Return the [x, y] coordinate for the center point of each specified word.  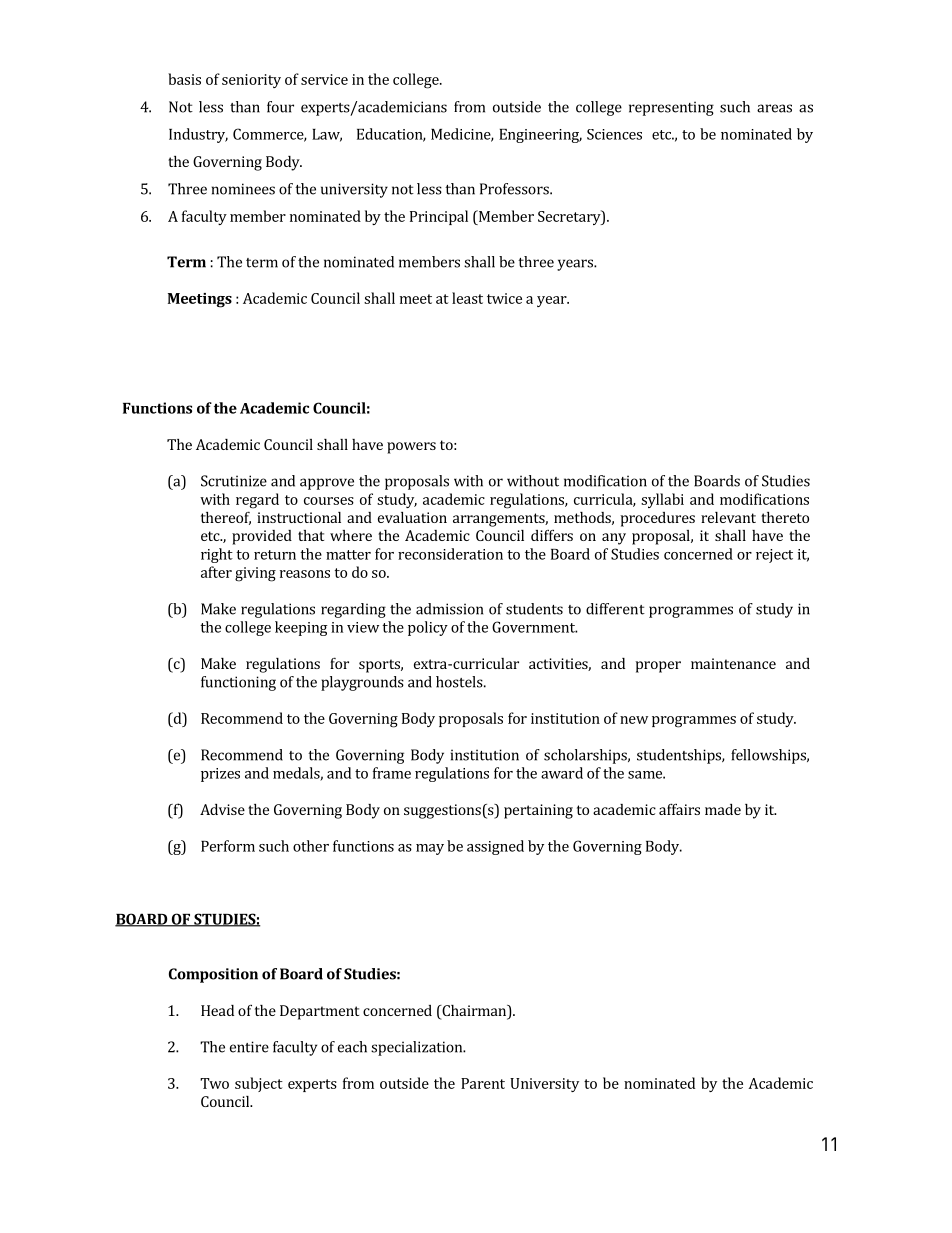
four [280, 107]
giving [255, 574]
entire [249, 1047]
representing [671, 108]
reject [774, 556]
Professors [515, 189]
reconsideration [450, 554]
